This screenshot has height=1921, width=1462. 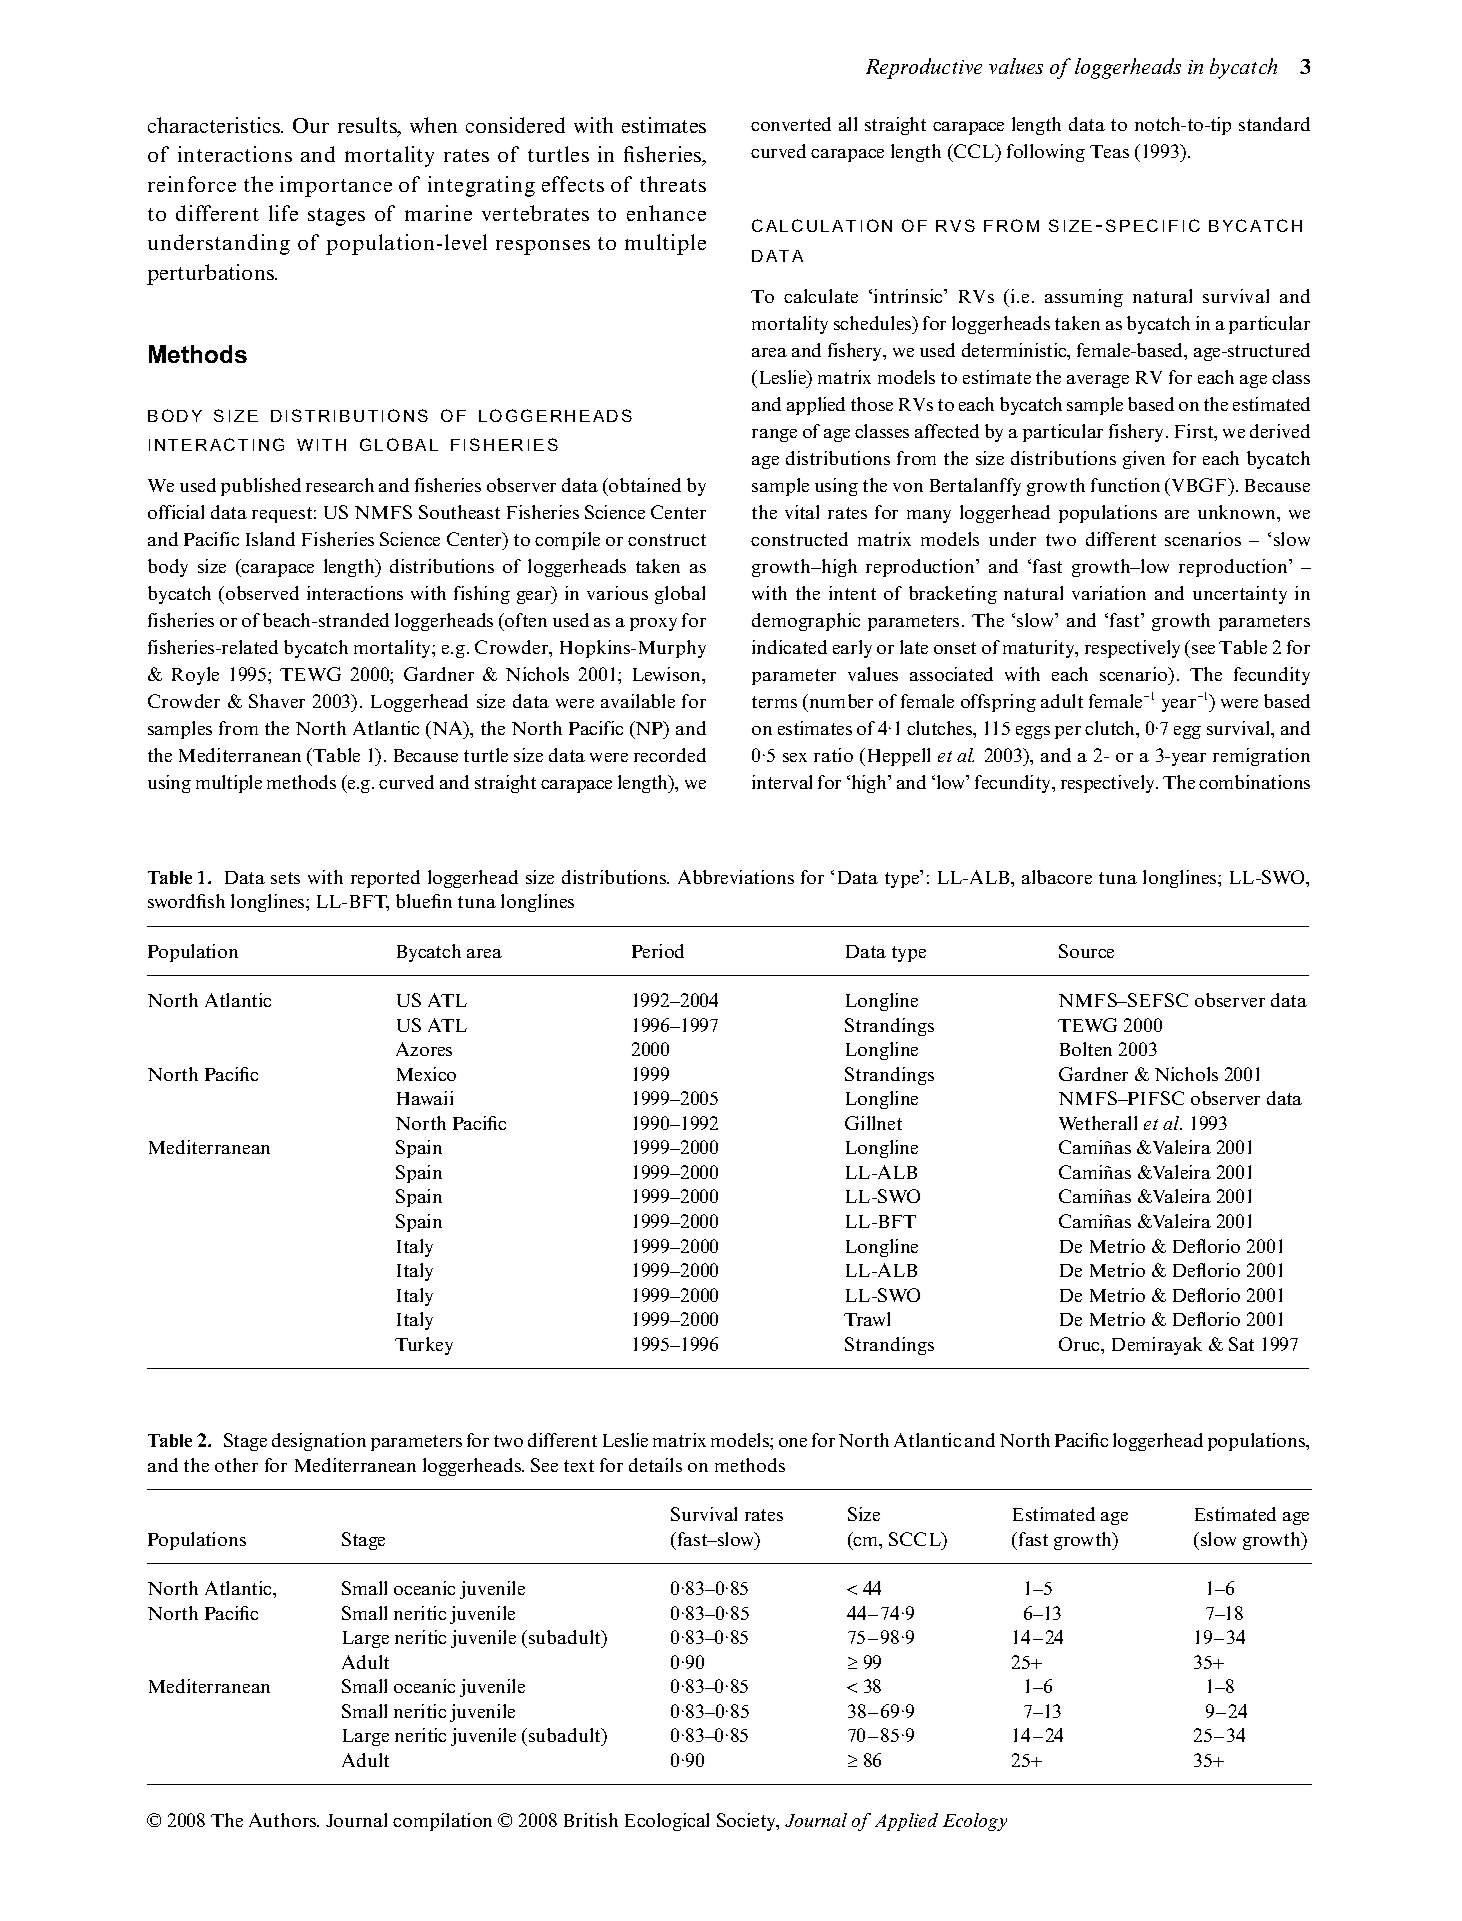 I want to click on Authors, so click(x=284, y=1820).
